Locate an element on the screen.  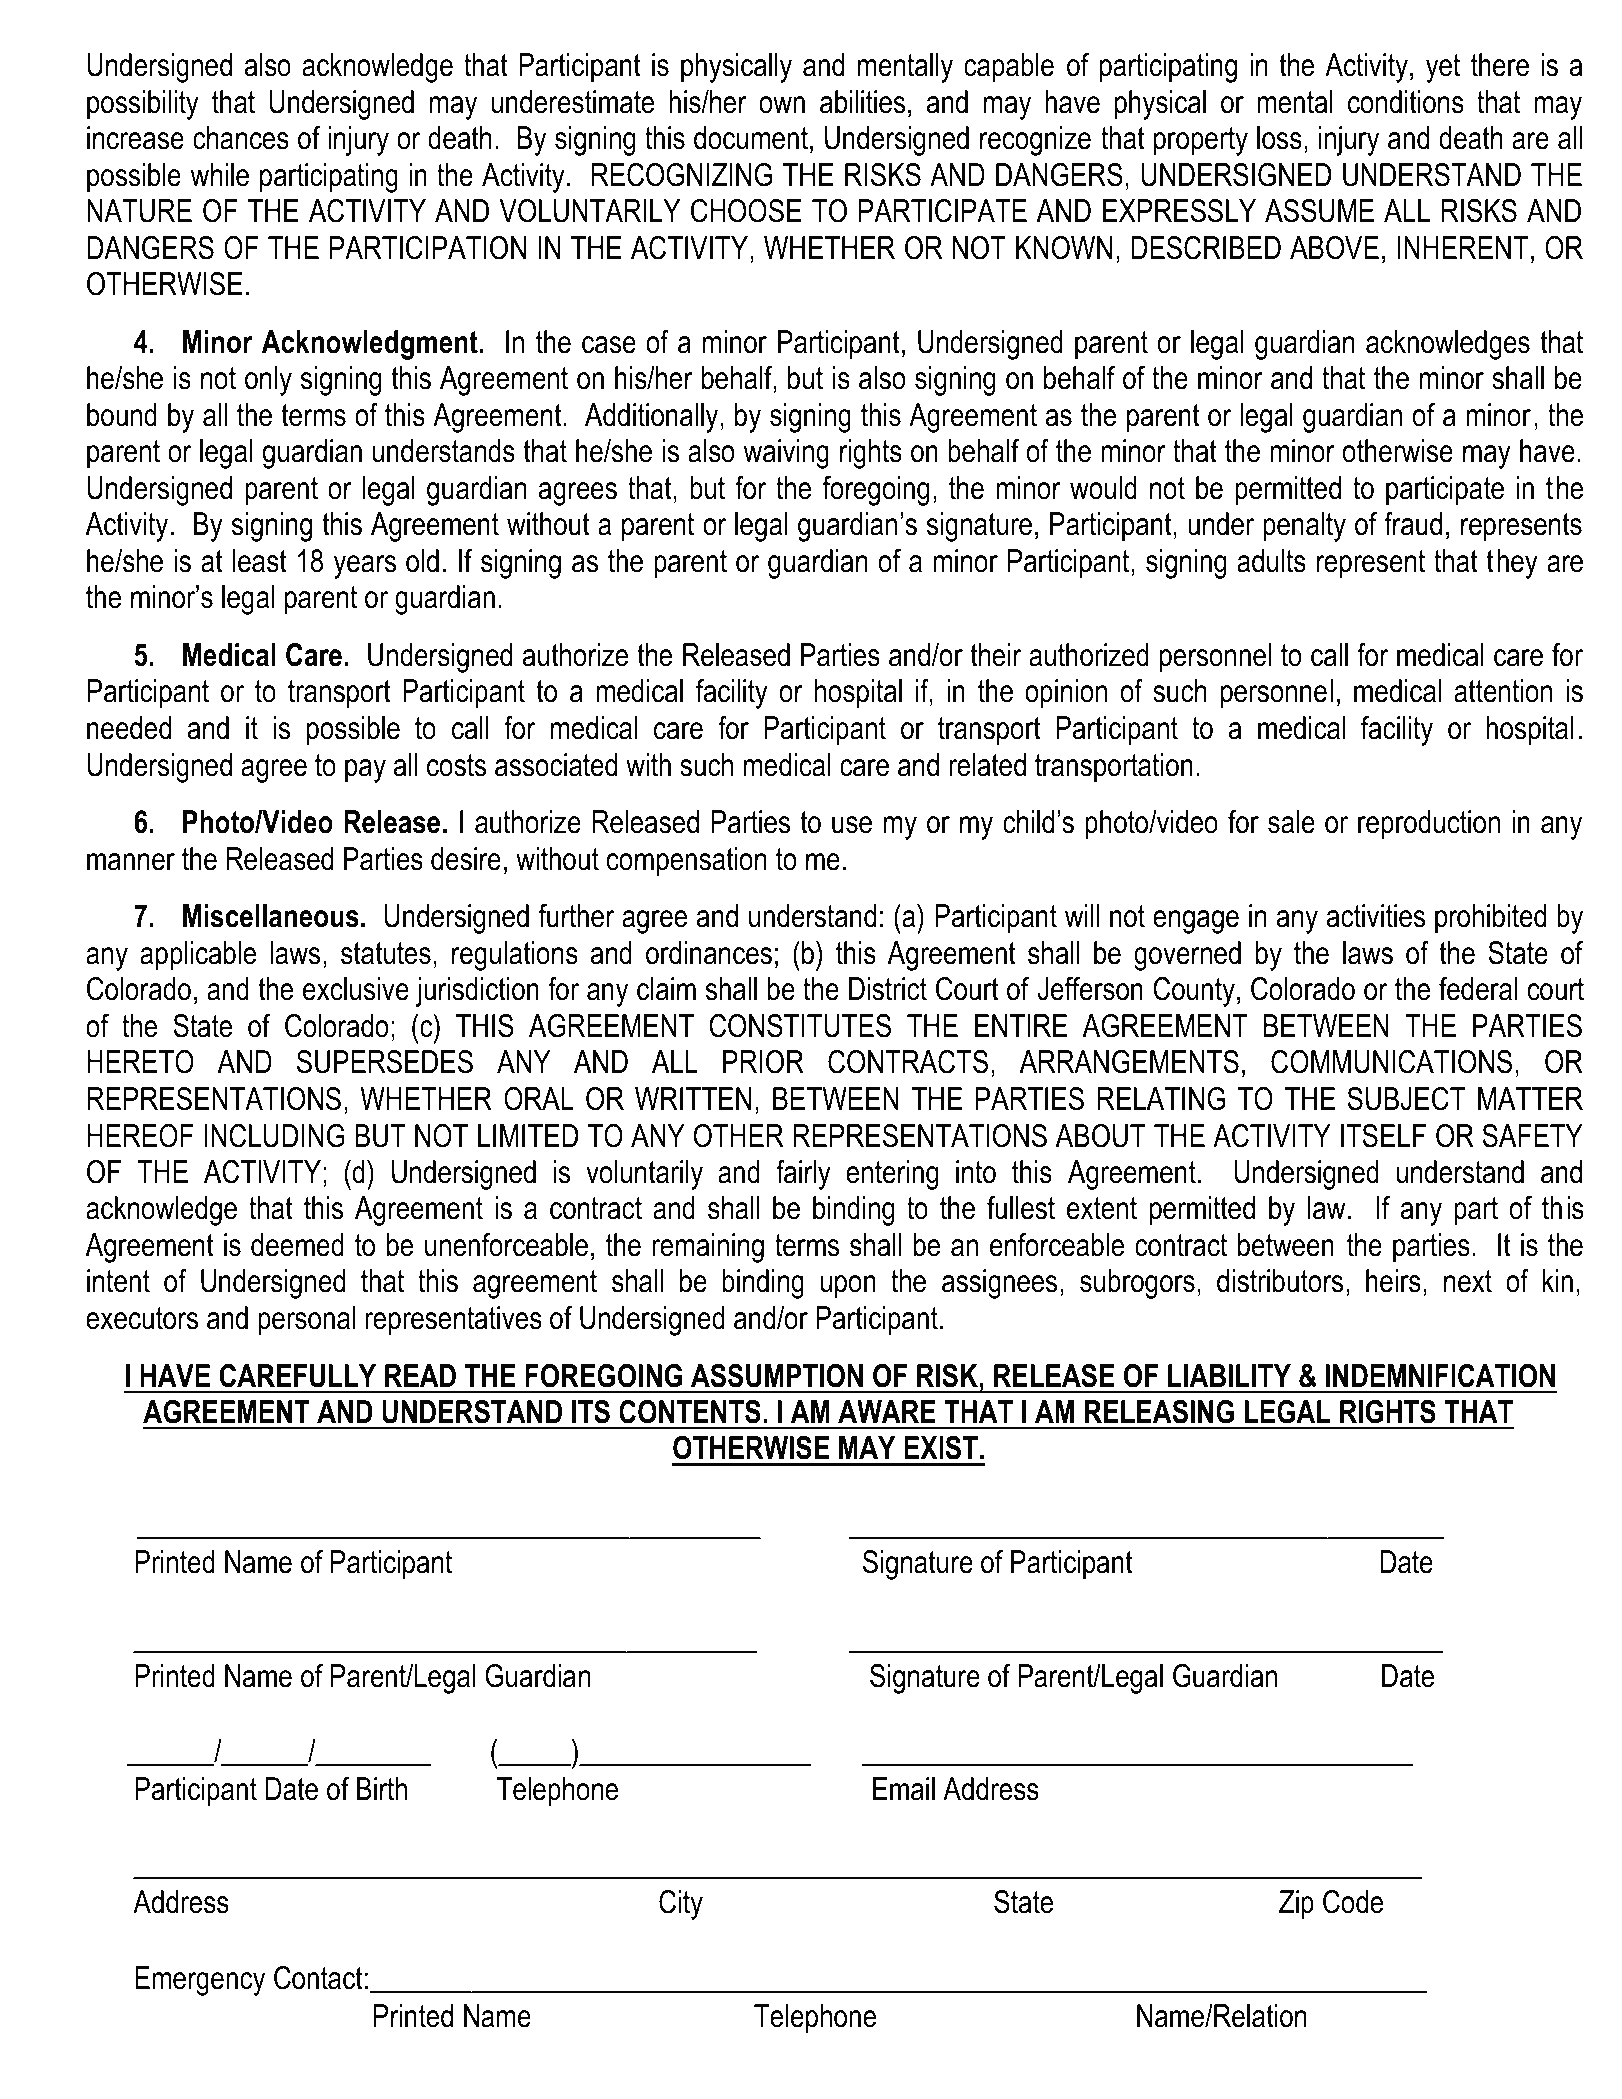
Emergency is located at coordinates (200, 1981).
